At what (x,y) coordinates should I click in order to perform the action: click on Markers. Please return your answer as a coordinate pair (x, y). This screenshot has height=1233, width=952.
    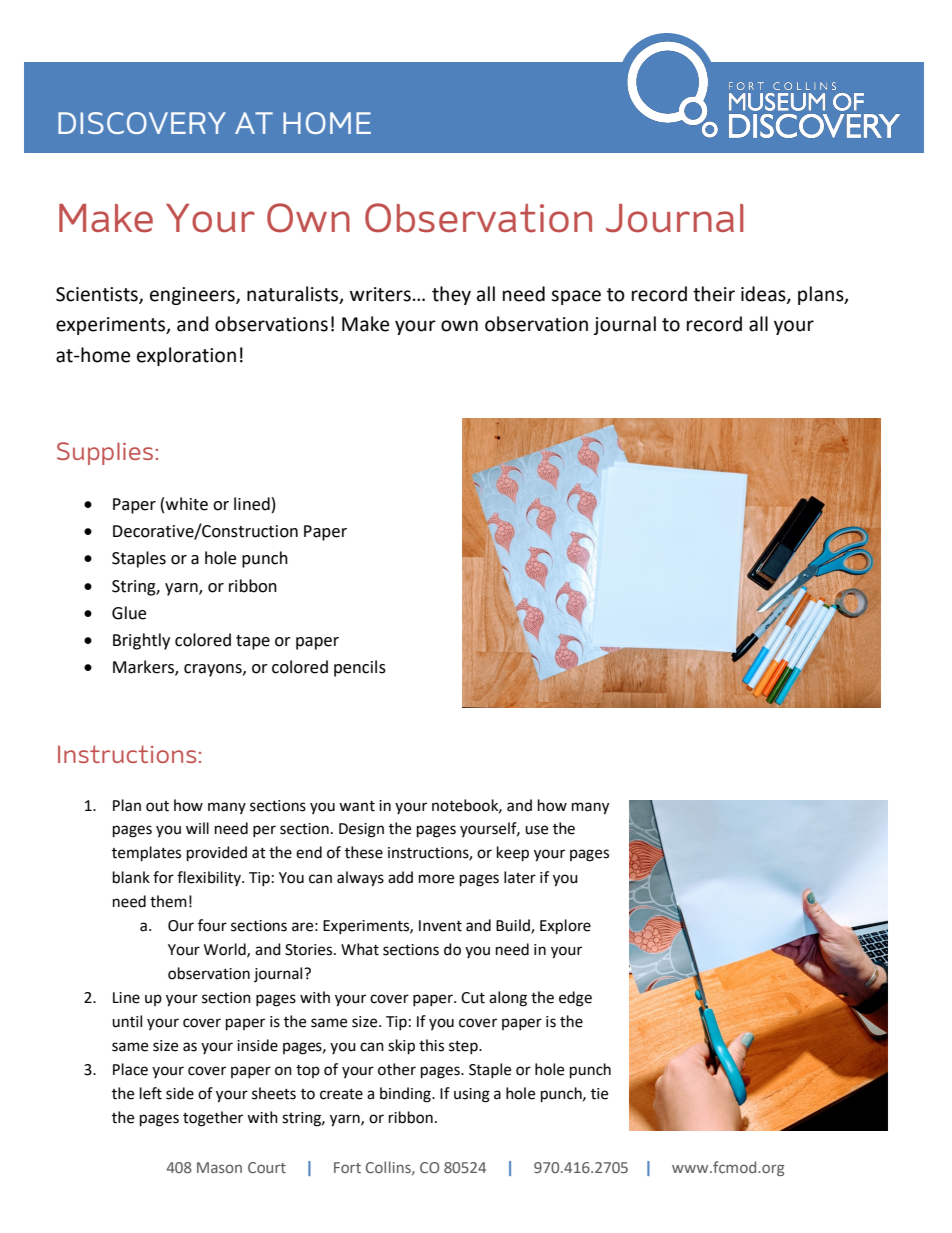
    Looking at the image, I should click on (144, 668).
